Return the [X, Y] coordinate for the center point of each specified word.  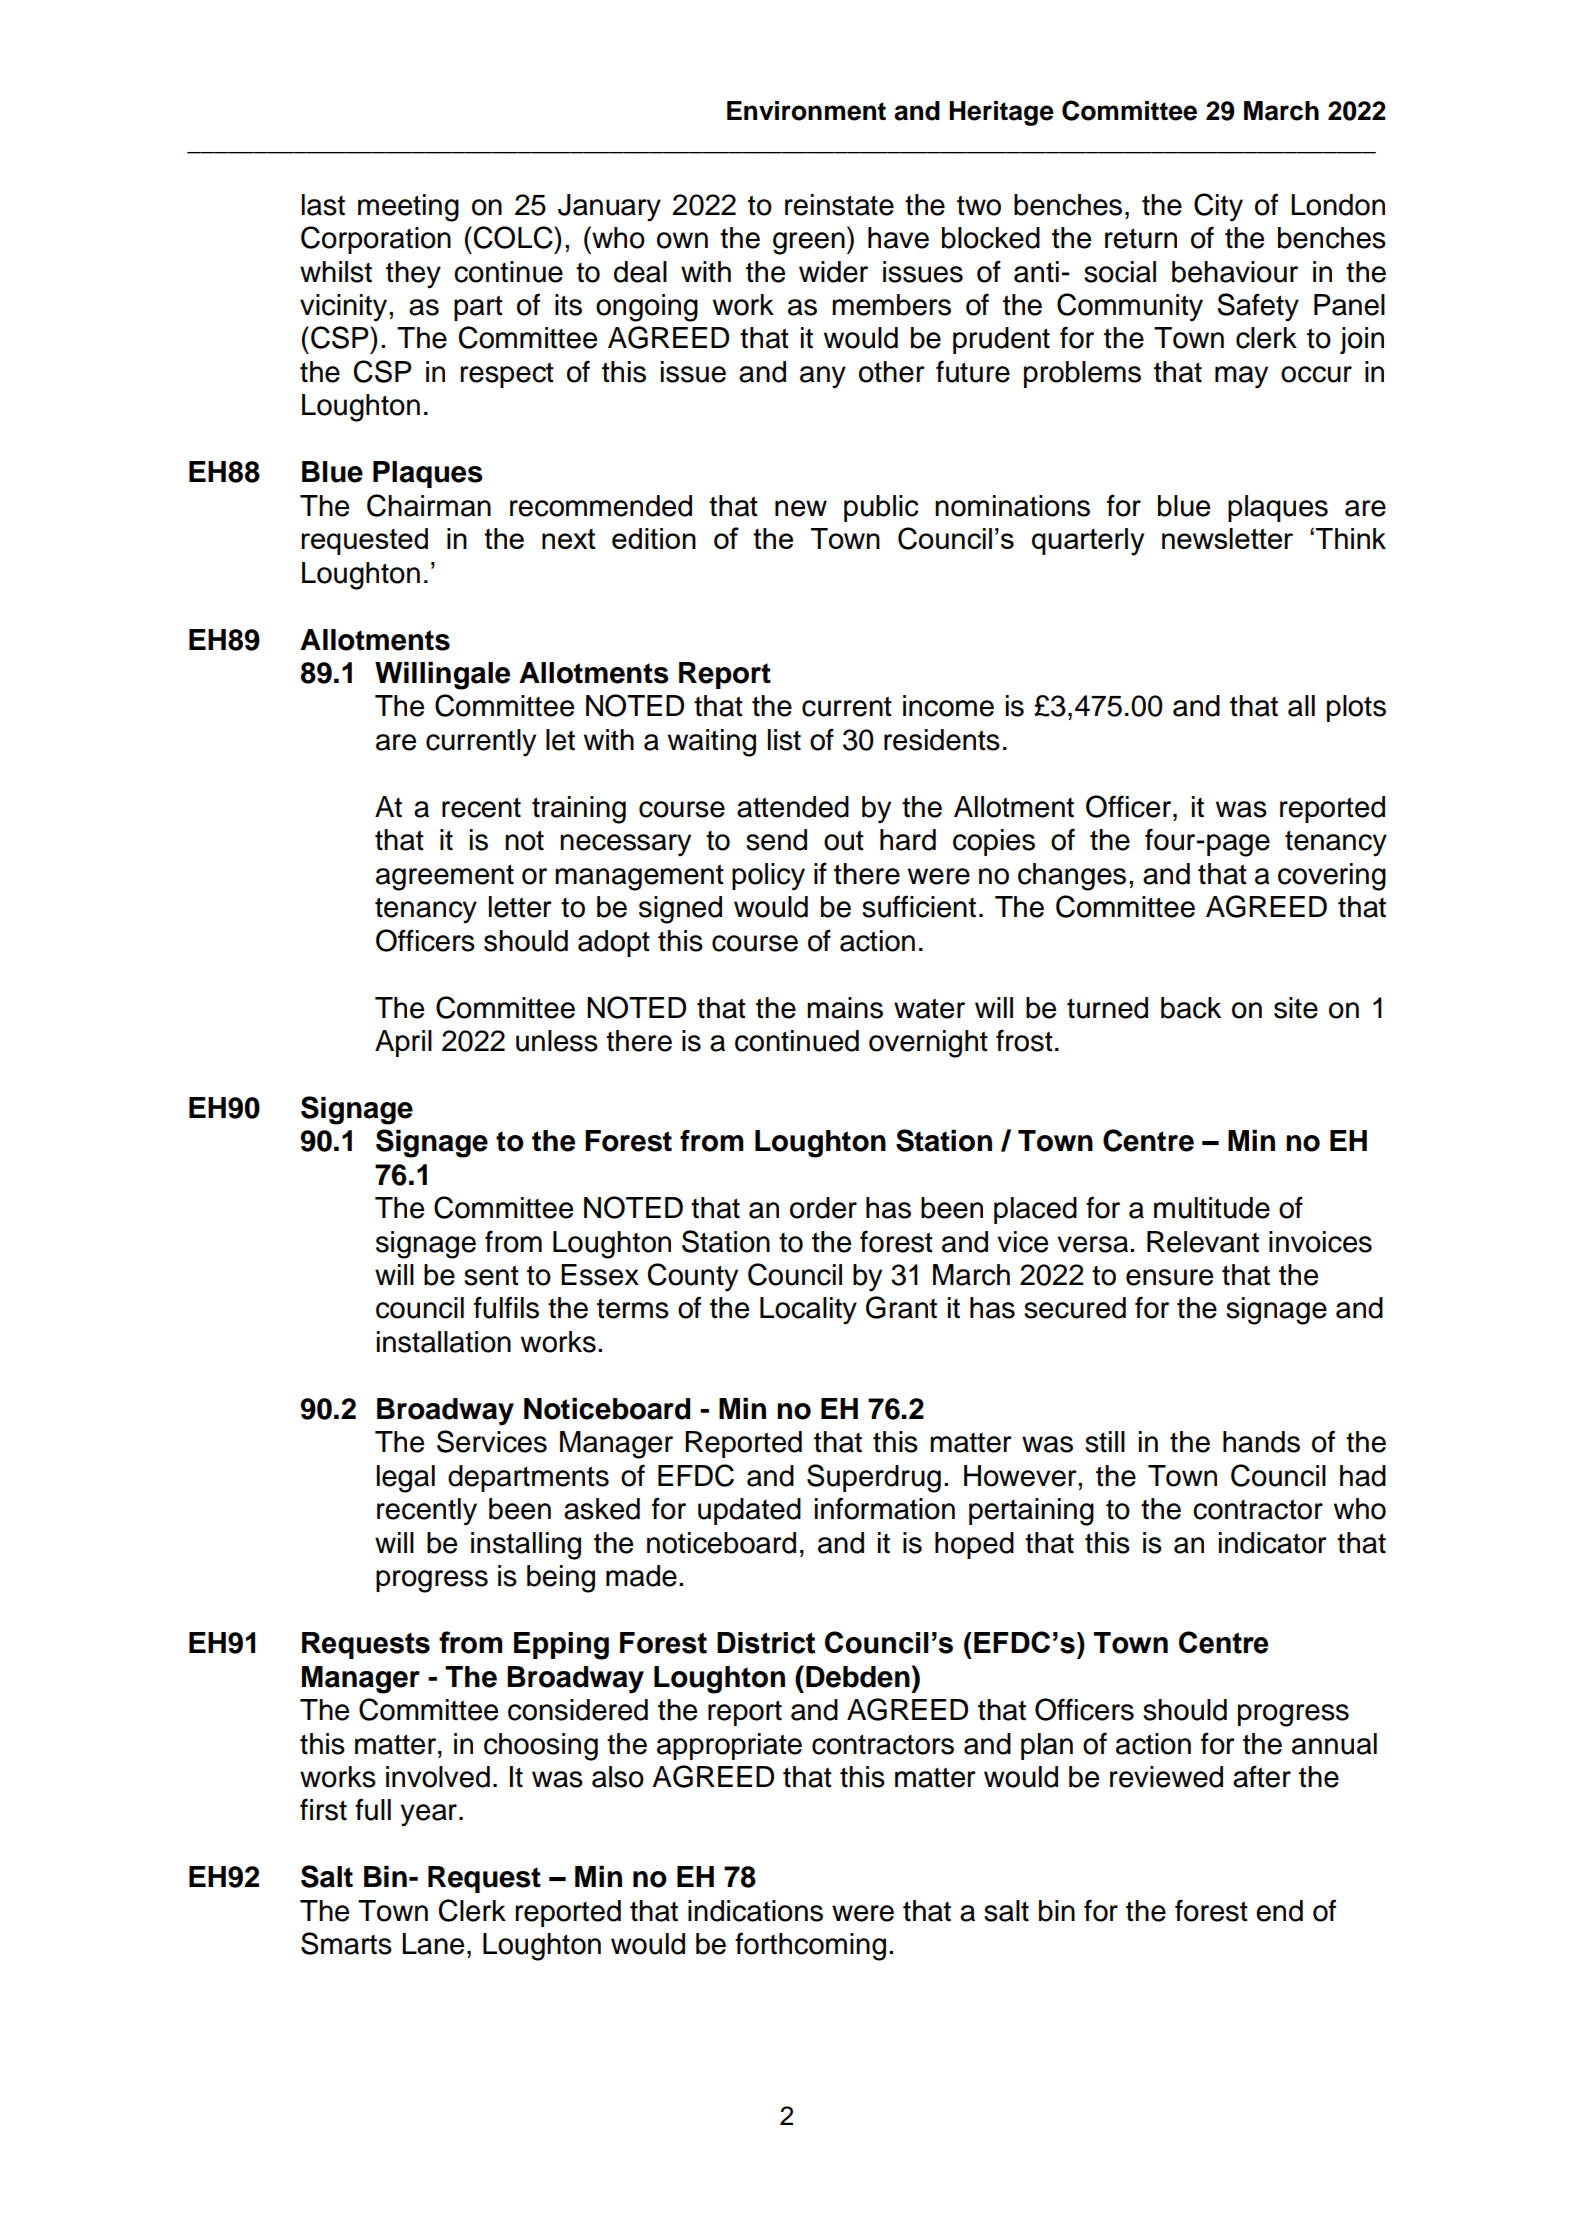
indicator [1273, 1543]
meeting [408, 208]
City [1218, 207]
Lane [433, 1944]
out [844, 840]
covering [1332, 877]
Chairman [429, 505]
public [881, 508]
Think [1351, 538]
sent [491, 1275]
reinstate [839, 205]
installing [526, 1546]
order [823, 1208]
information [885, 1508]
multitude [1212, 1208]
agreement [445, 877]
